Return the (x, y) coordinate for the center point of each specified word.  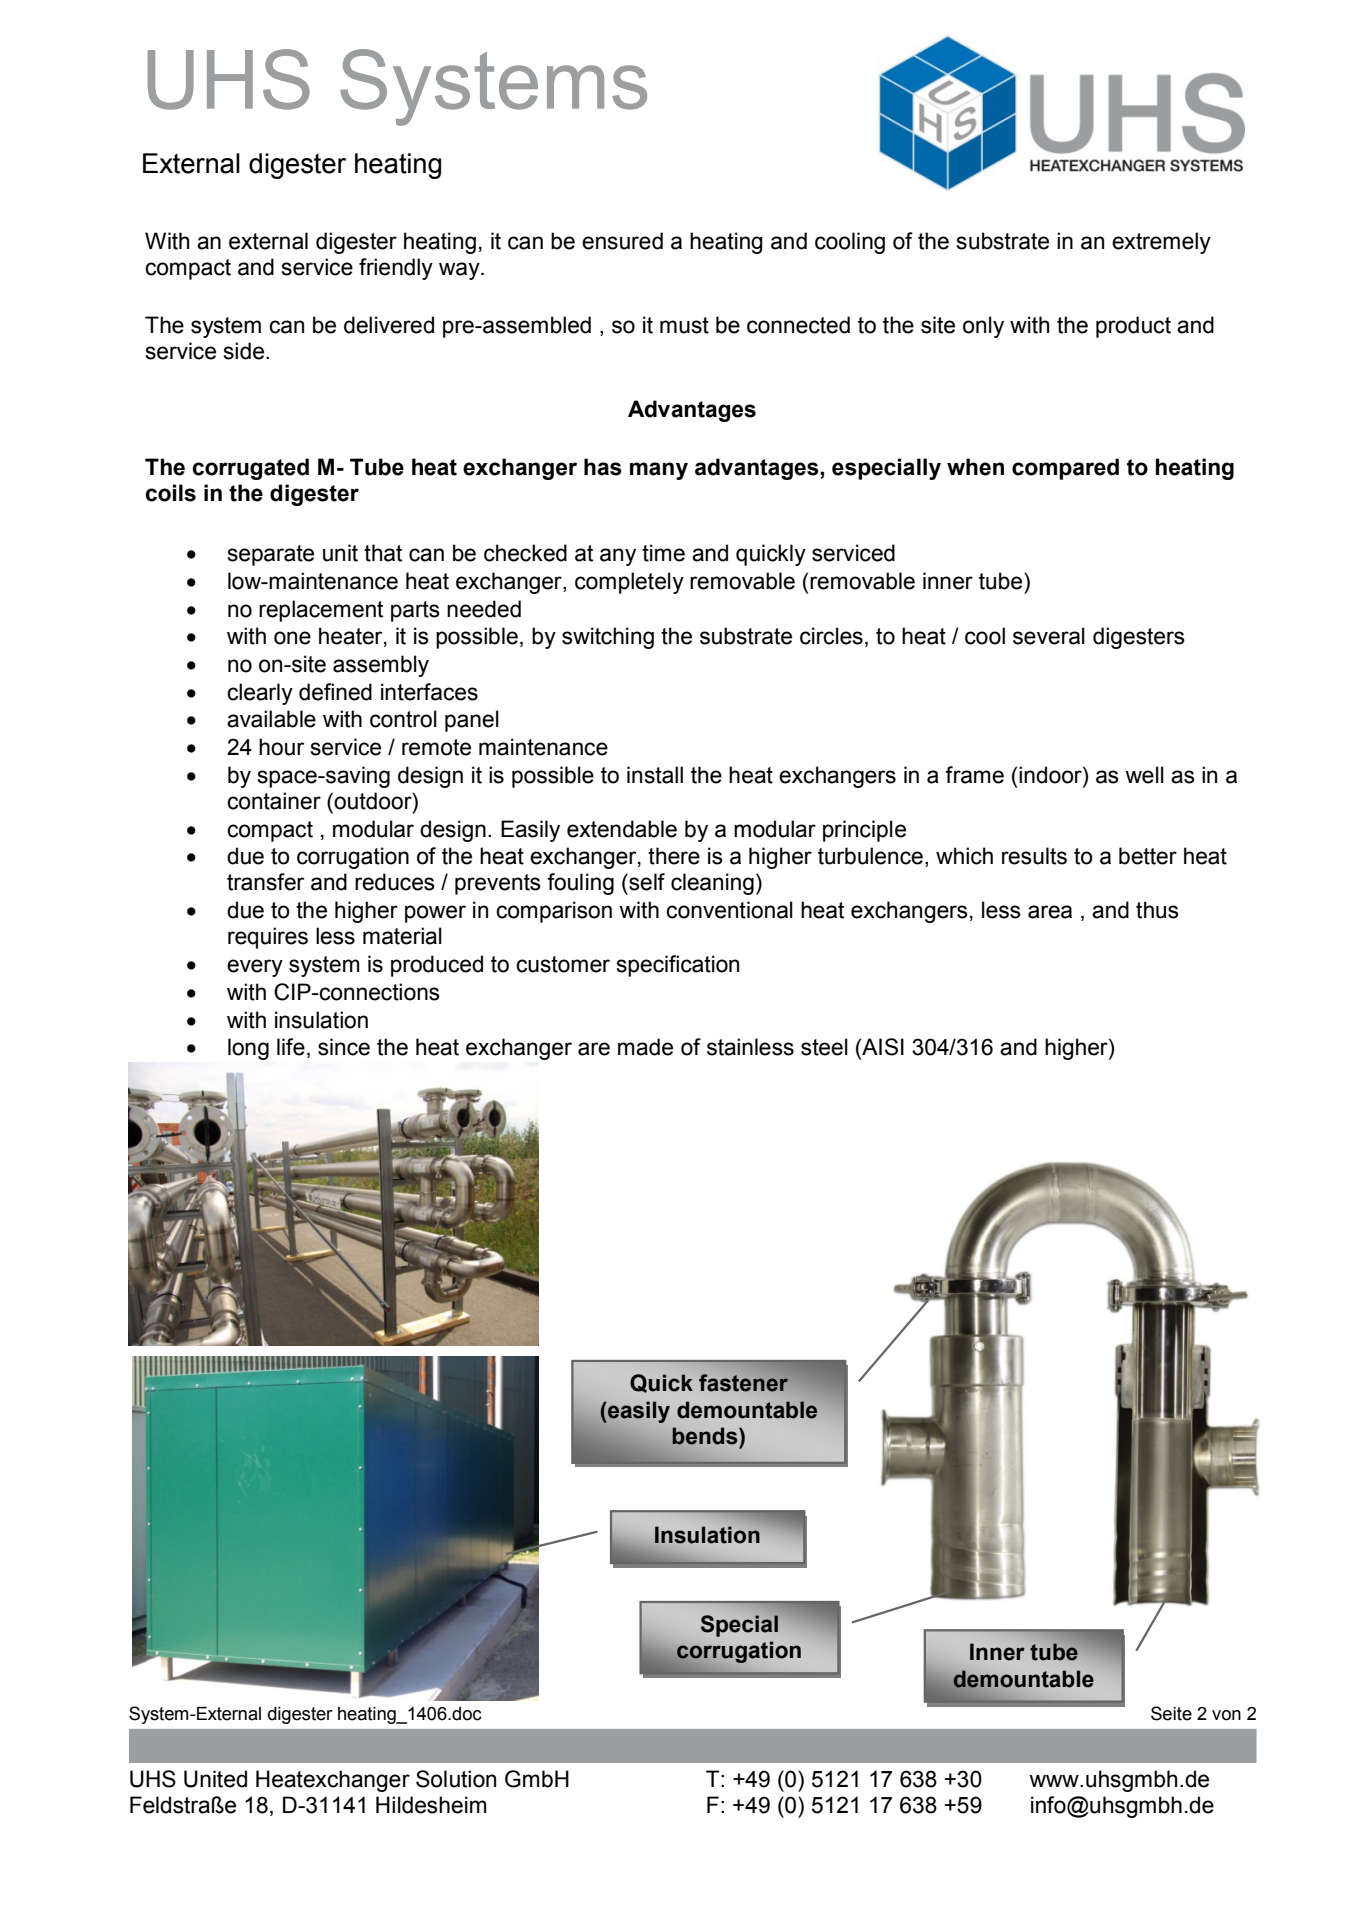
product (1133, 327)
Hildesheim (431, 1805)
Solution (456, 1779)
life (291, 1047)
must (684, 325)
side (245, 351)
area (1050, 912)
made (645, 1047)
